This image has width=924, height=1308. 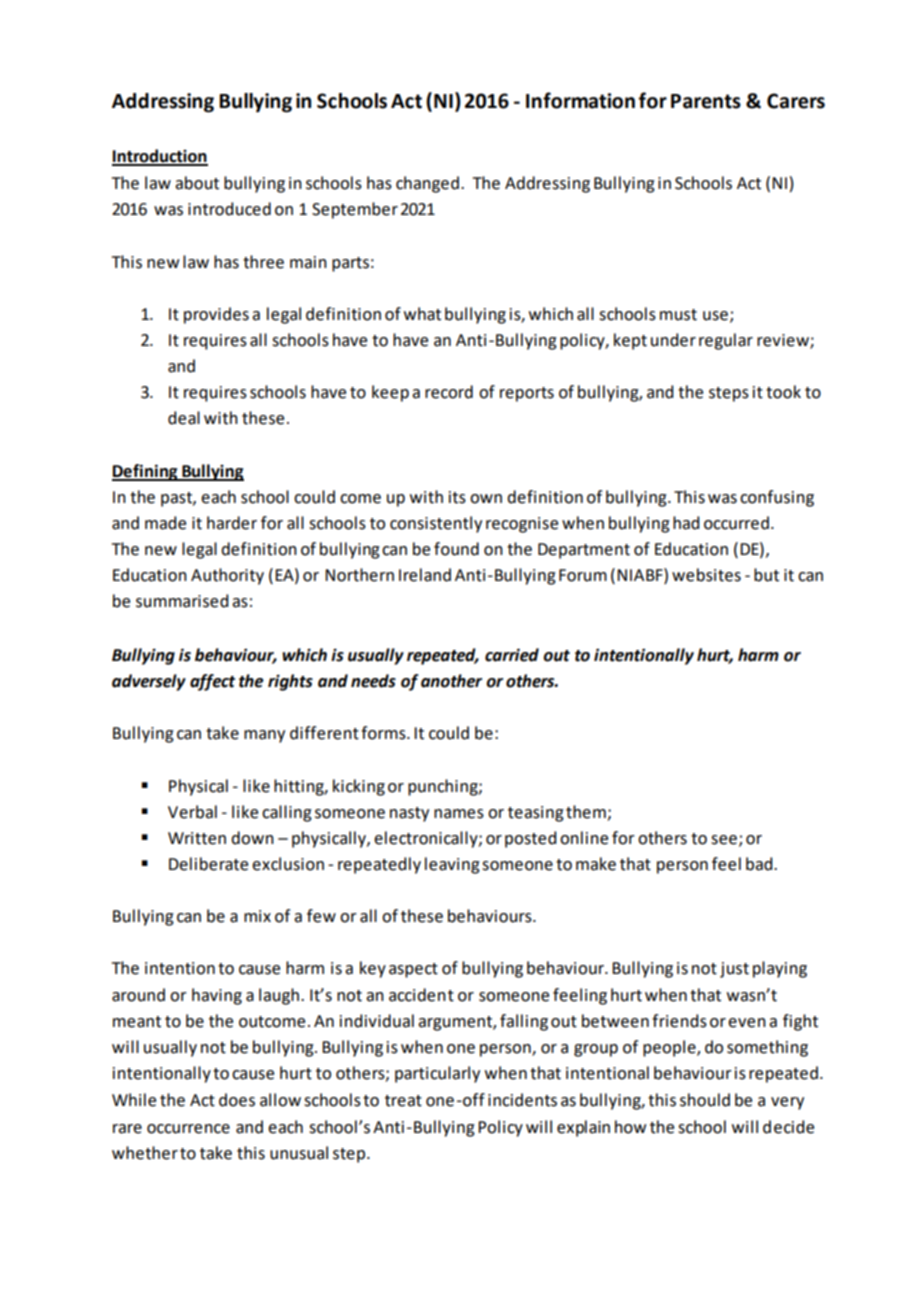 What do you see at coordinates (452, 865) in the image?
I see `leaving` at bounding box center [452, 865].
